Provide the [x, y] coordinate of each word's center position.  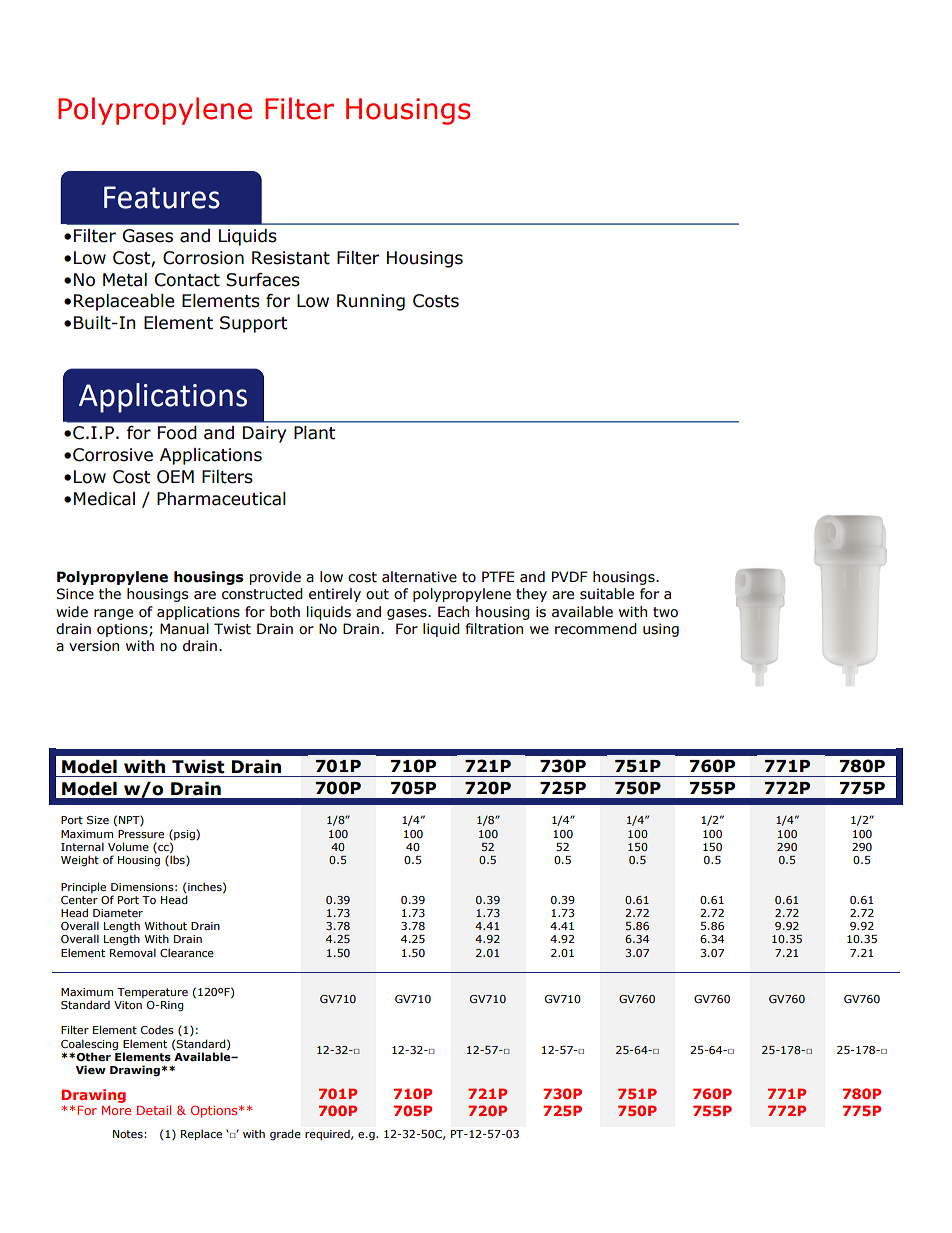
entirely [335, 595]
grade [285, 1135]
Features [162, 197]
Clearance [187, 952]
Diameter [118, 913]
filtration [494, 629]
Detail [154, 1110]
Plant [315, 433]
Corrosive [113, 455]
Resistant [291, 258]
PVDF [570, 576]
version [94, 646]
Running [371, 302]
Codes [157, 1030]
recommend [596, 629]
